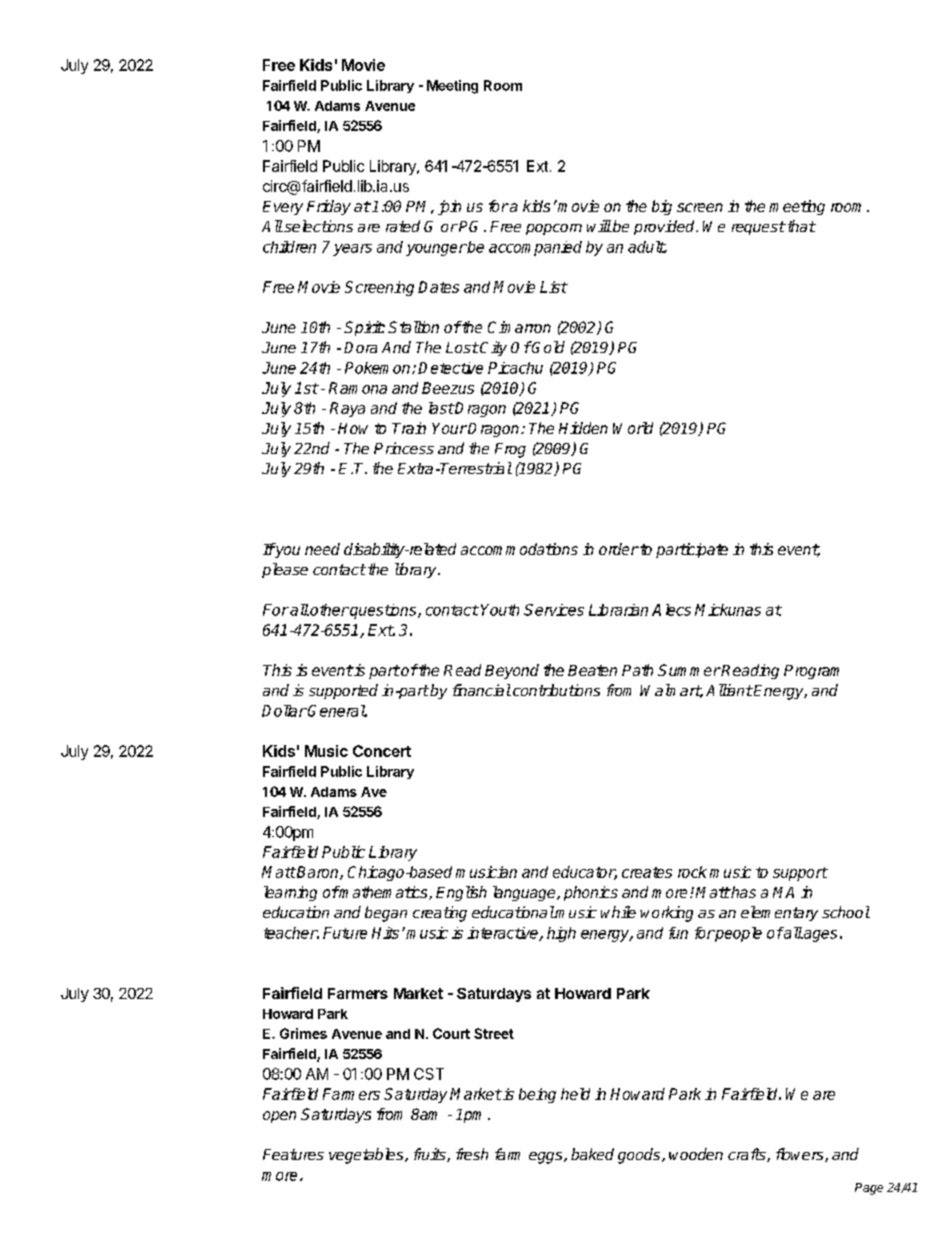 Image resolution: width=952 pixels, height=1233 pixels. I want to click on Hidden, so click(583, 428).
